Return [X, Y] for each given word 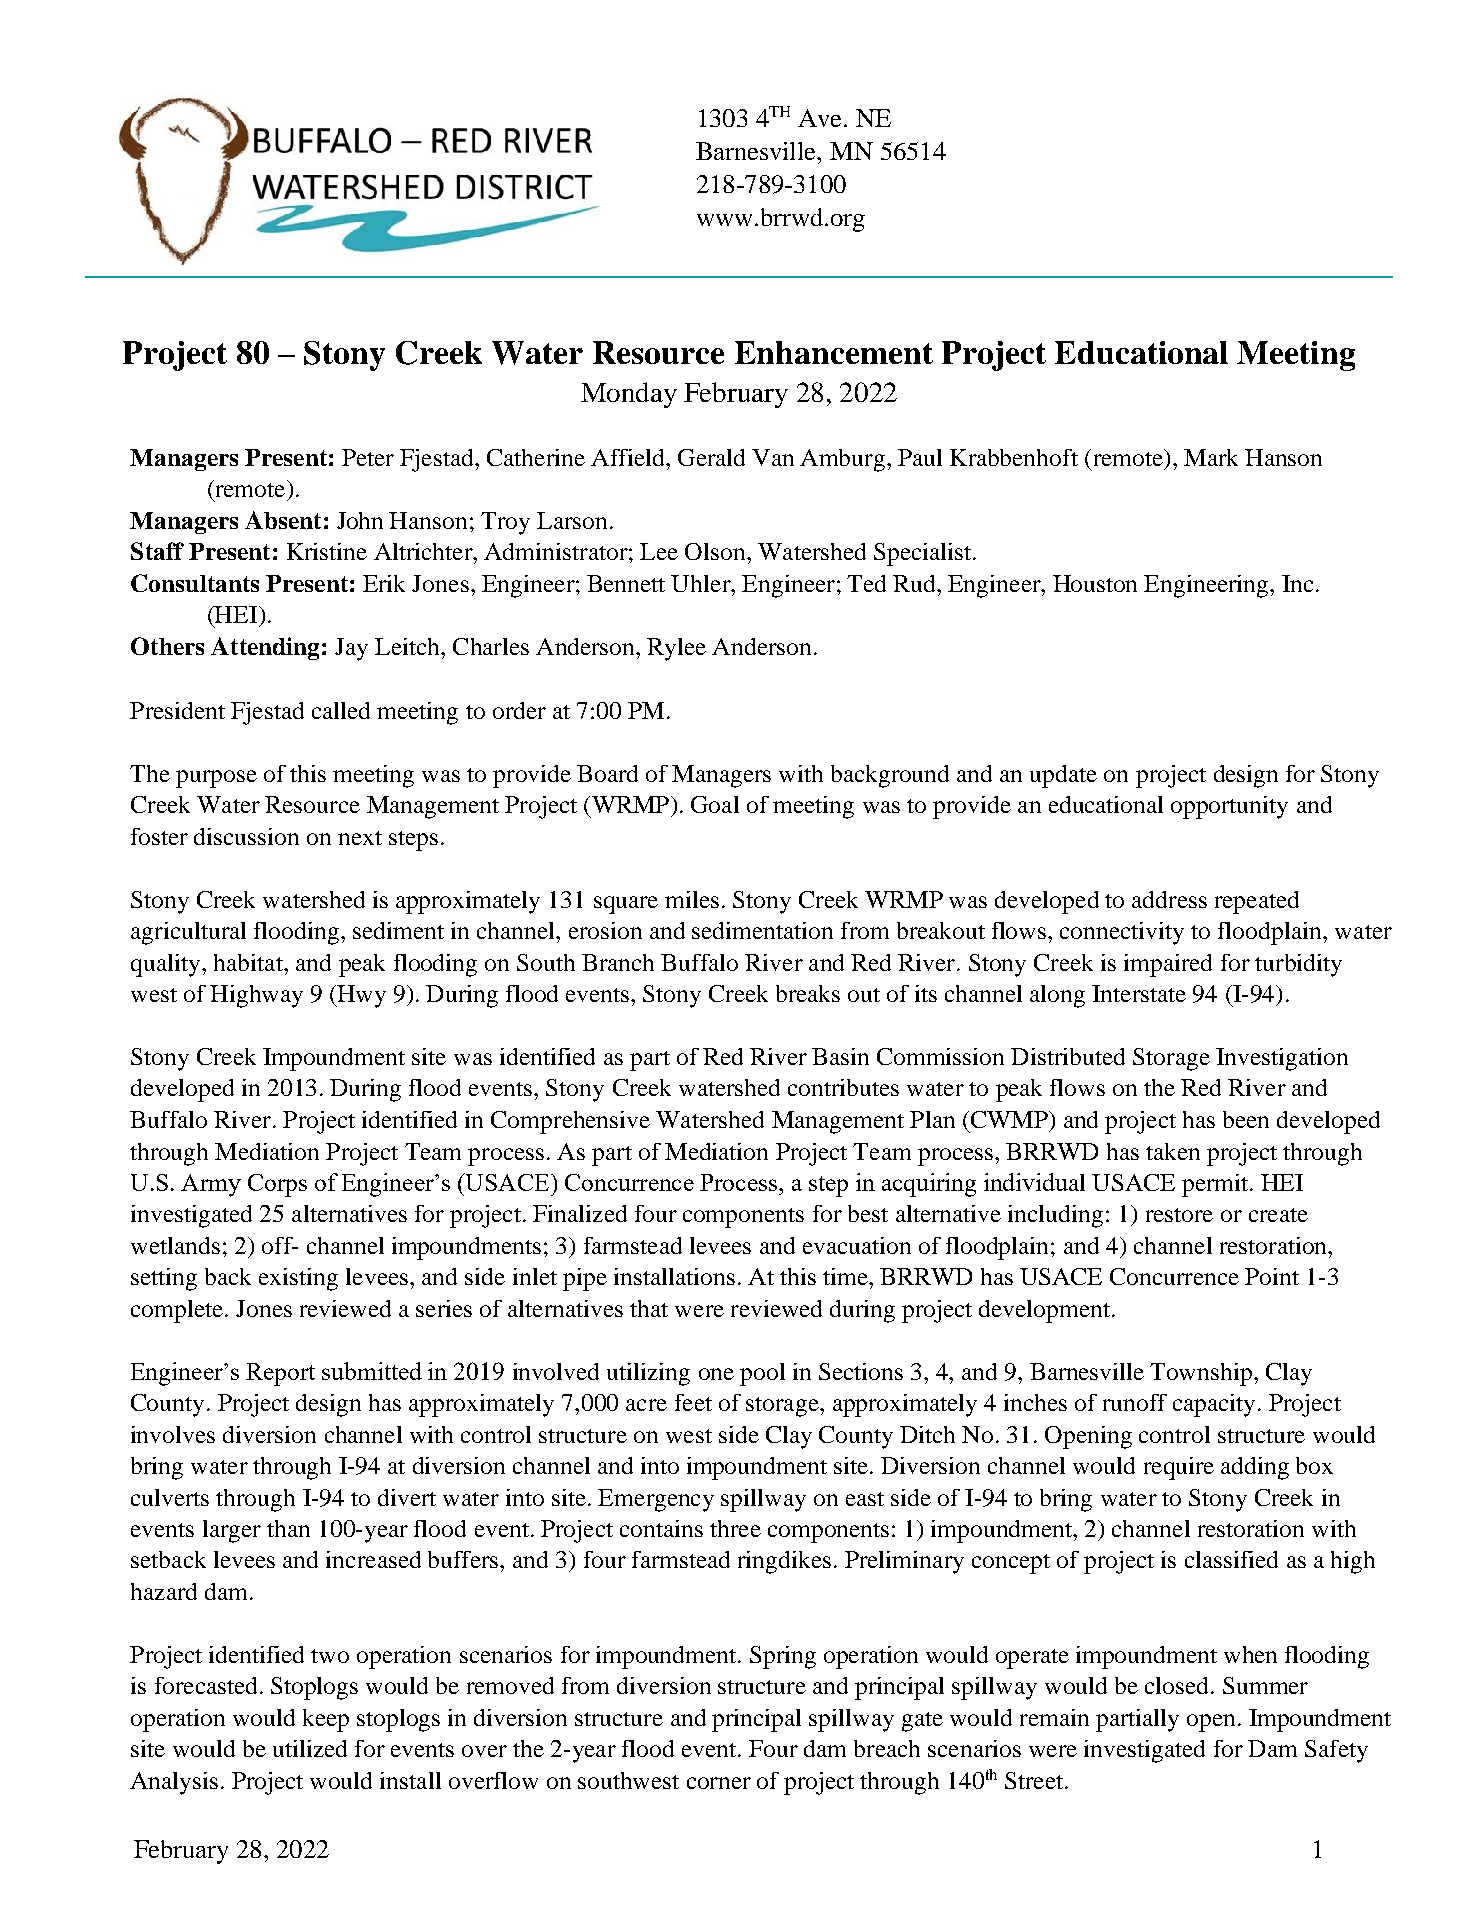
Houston [1095, 583]
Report [280, 1374]
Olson [716, 551]
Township [1202, 1374]
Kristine [327, 551]
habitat [249, 962]
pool [762, 1374]
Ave [821, 118]
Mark [1211, 457]
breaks [808, 993]
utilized [310, 1748]
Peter [368, 457]
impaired [1168, 965]
